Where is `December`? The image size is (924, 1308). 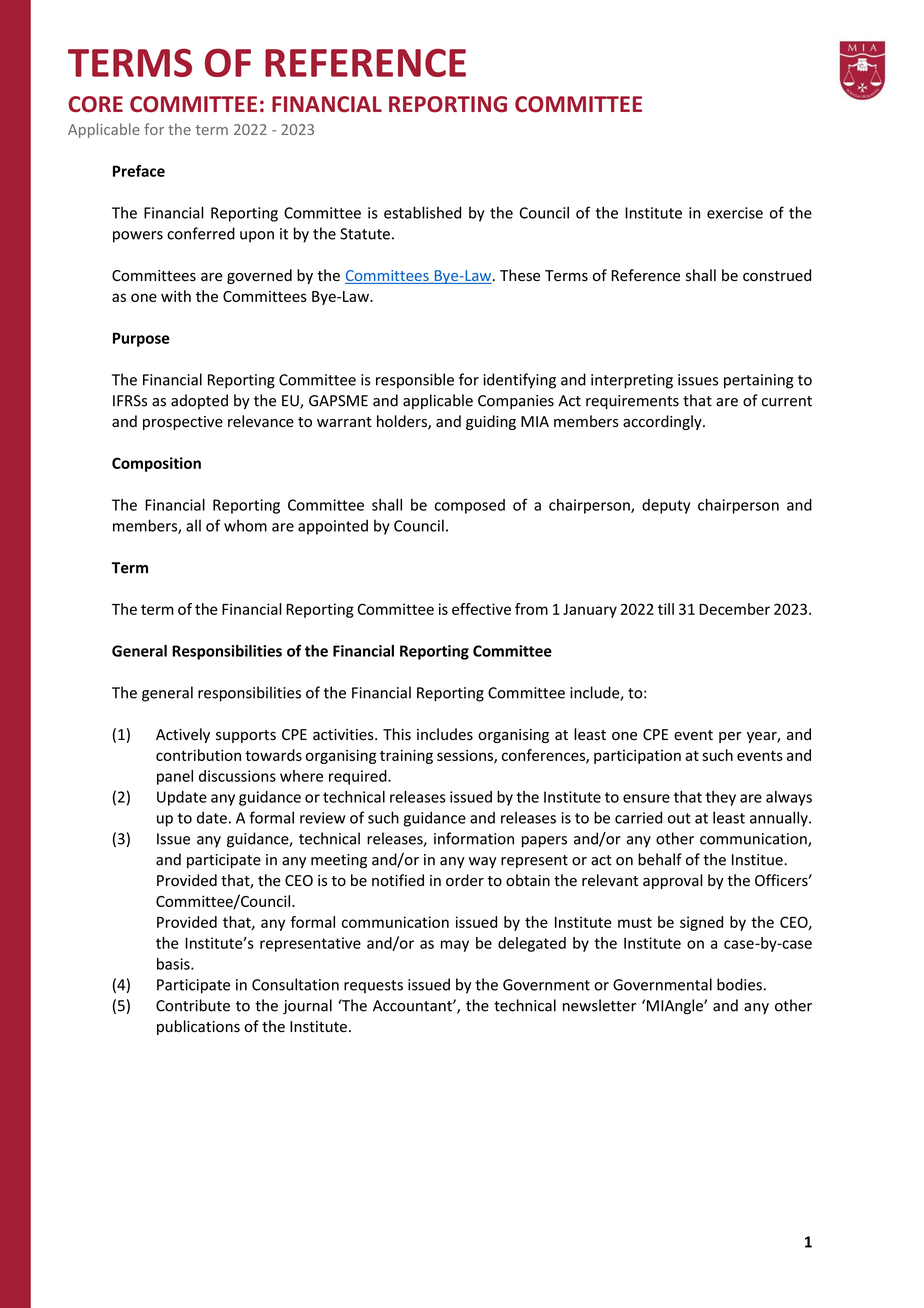
December is located at coordinates (734, 609).
